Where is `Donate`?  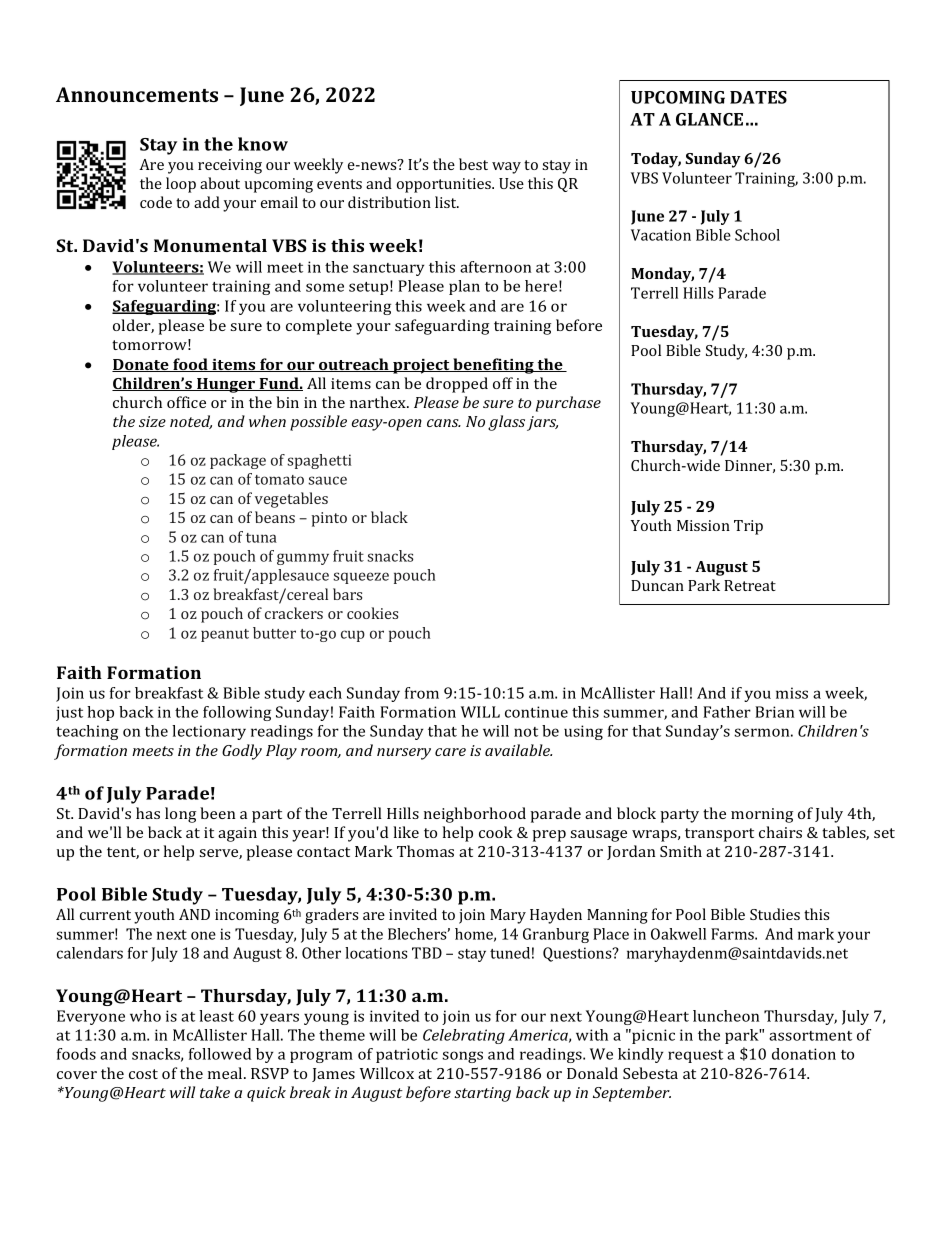 Donate is located at coordinates (141, 365).
